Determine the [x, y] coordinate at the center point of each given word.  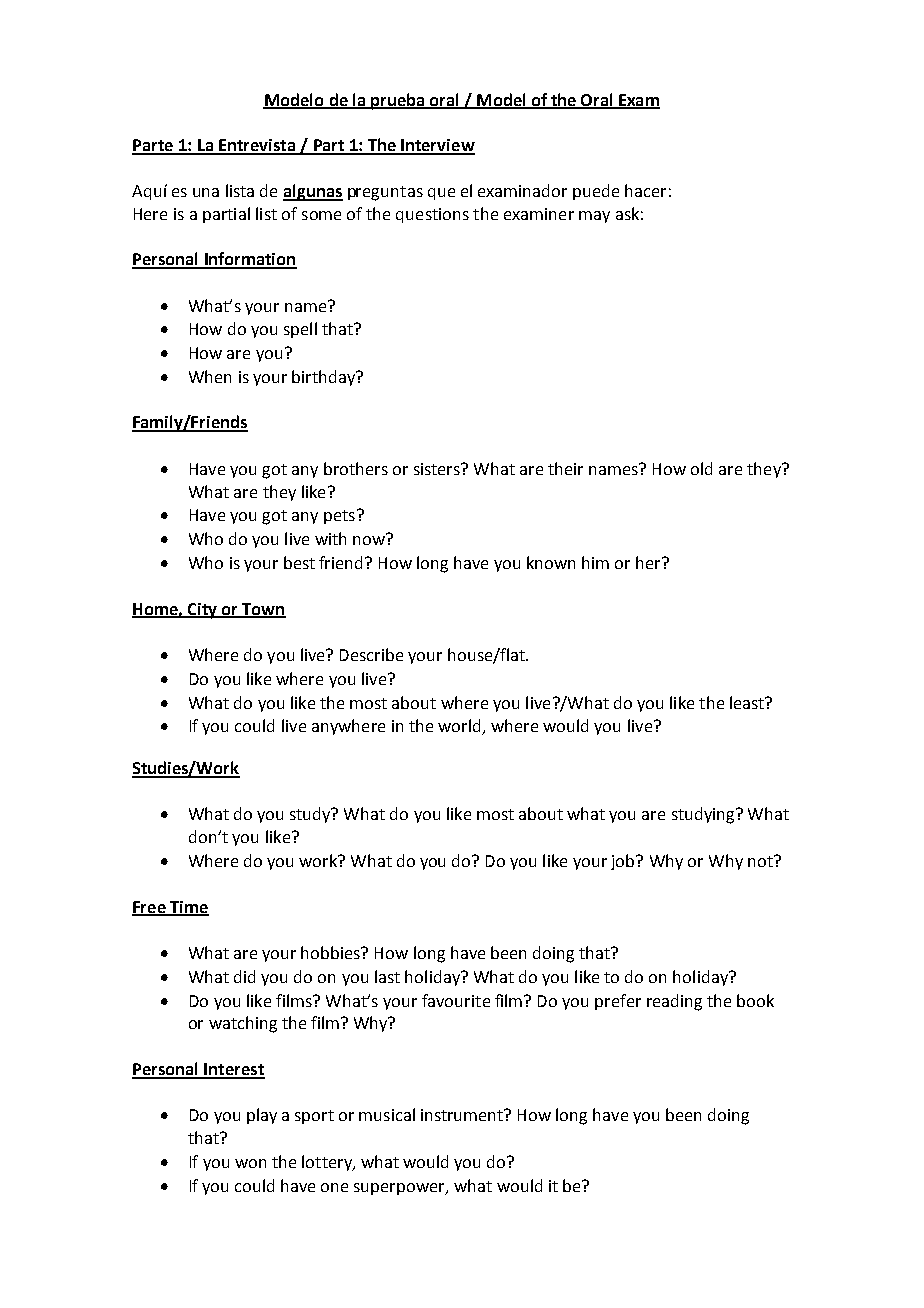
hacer [645, 190]
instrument [463, 1115]
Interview [437, 146]
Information [249, 260]
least [748, 702]
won [250, 1163]
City [202, 611]
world [460, 727]
